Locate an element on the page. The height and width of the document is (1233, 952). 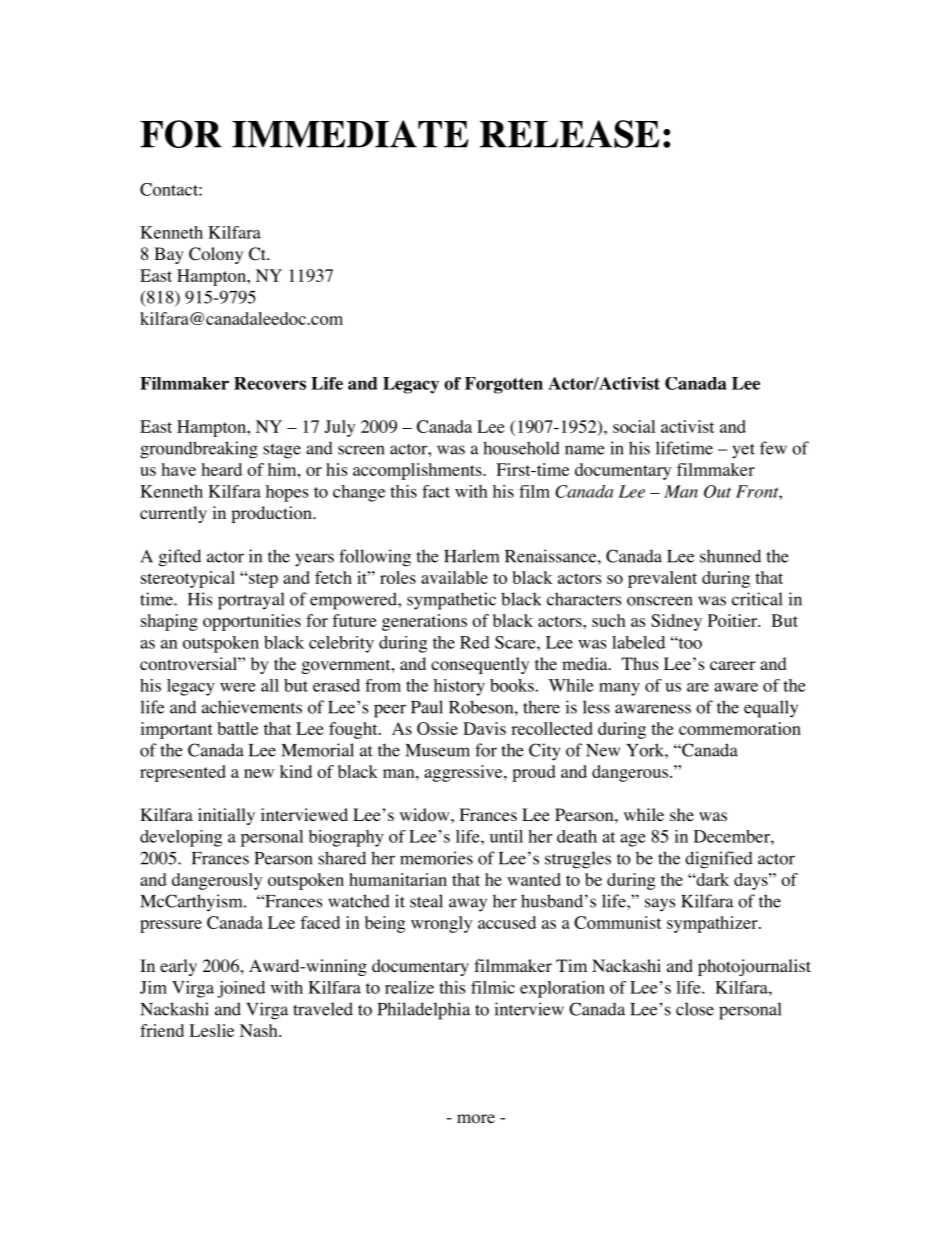
heard is located at coordinates (222, 469).
